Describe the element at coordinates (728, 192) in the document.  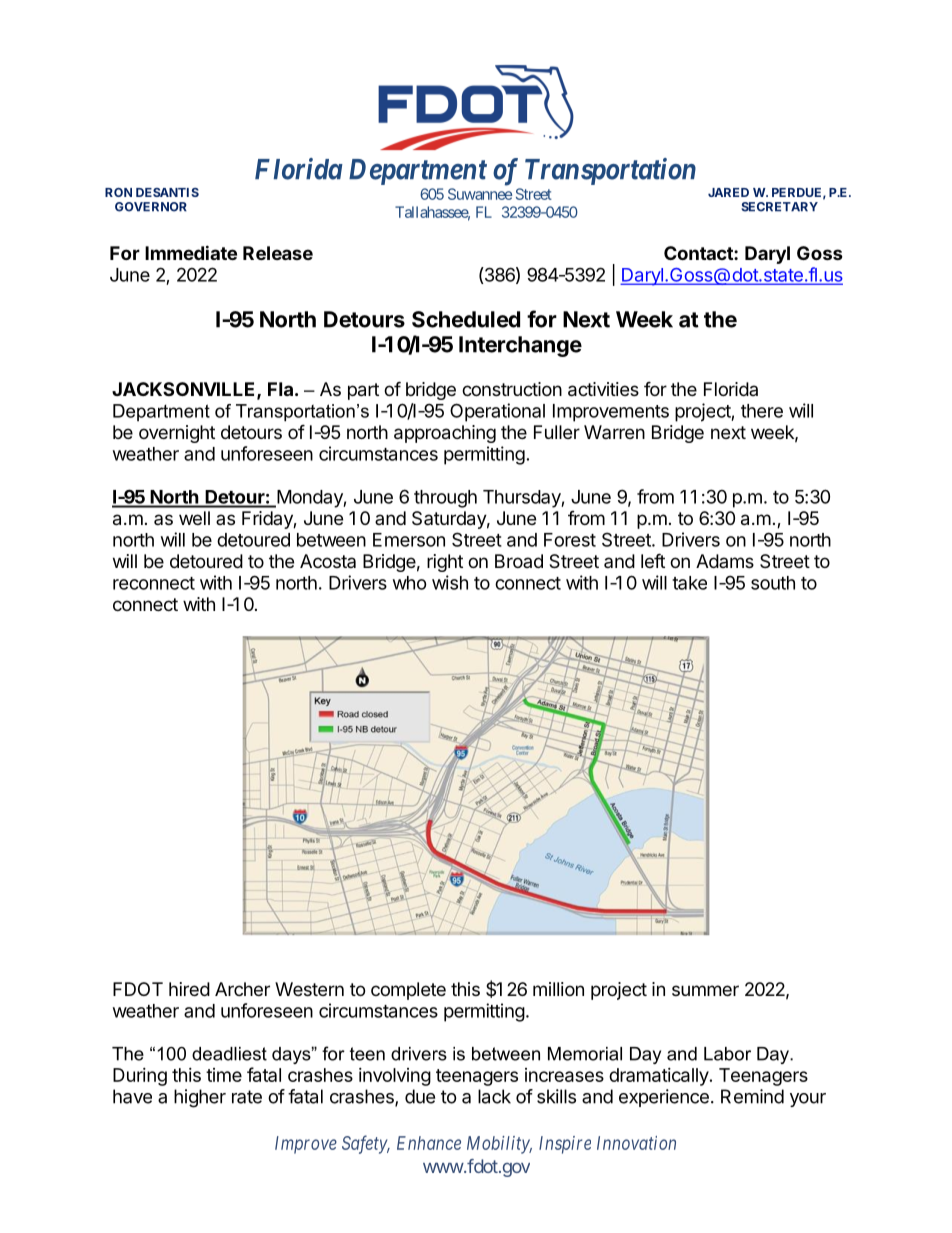
I see `JARED` at that location.
